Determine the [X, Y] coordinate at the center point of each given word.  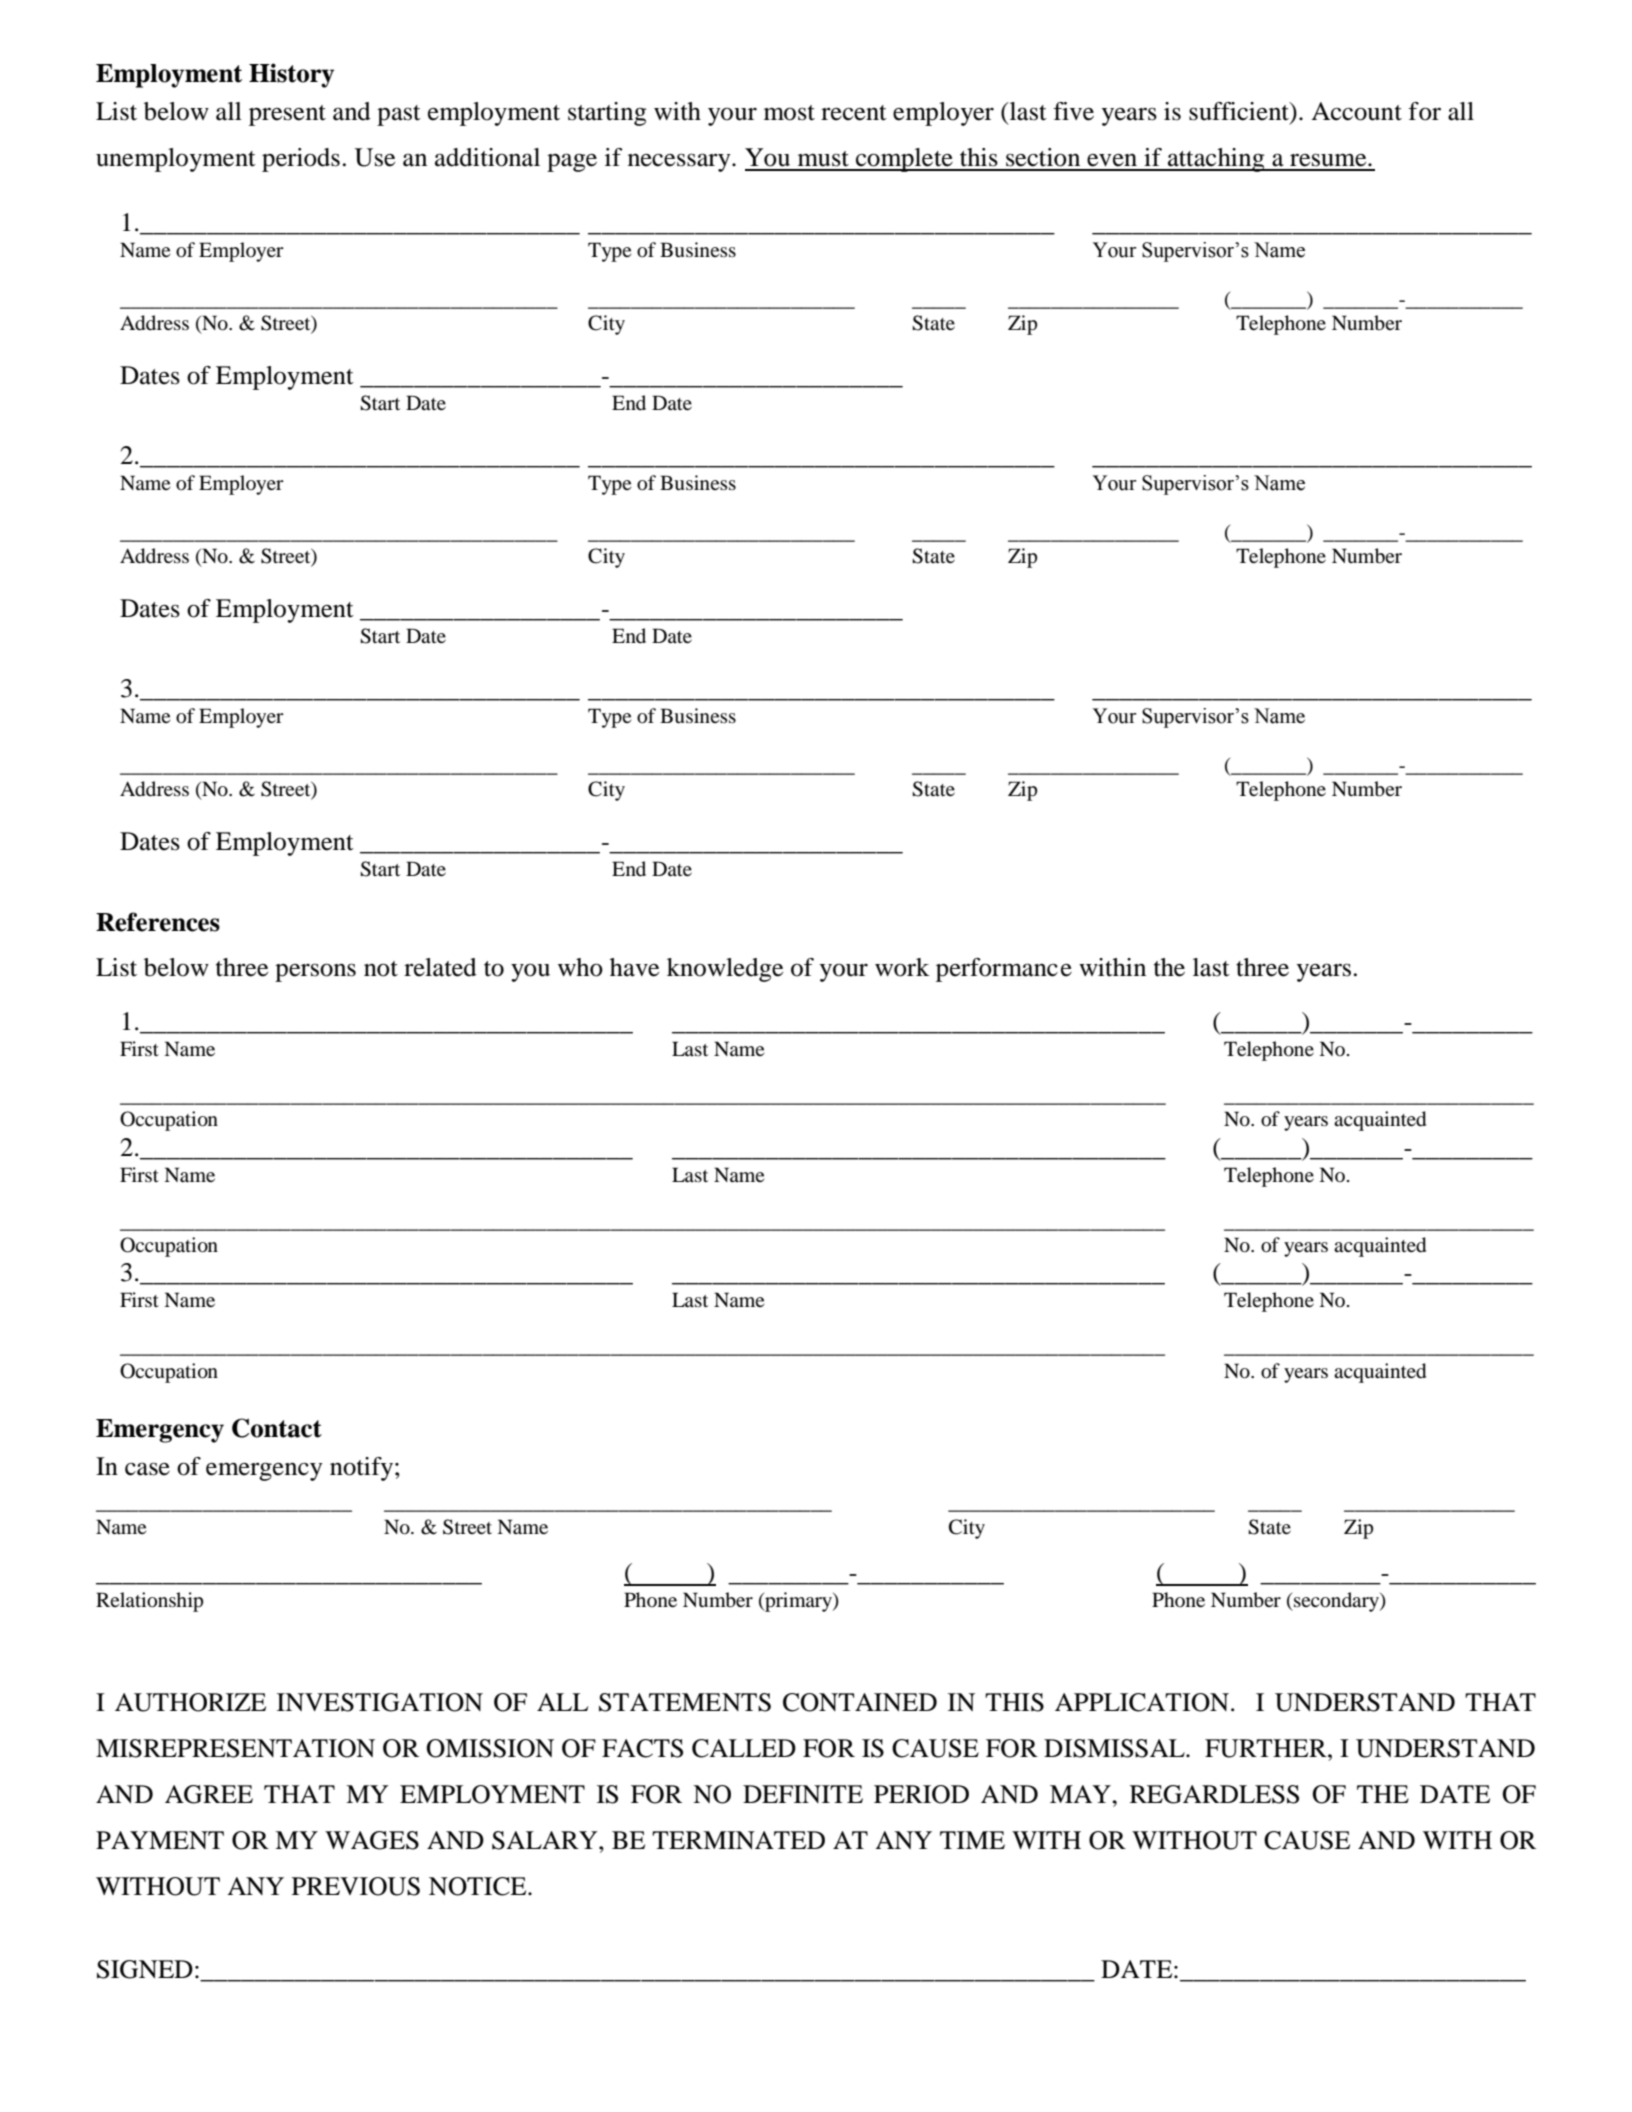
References [158, 922]
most [789, 113]
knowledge [725, 970]
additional [487, 157]
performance [1004, 970]
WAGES [372, 1840]
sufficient [1240, 111]
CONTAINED [860, 1702]
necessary [680, 162]
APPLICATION [1142, 1702]
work [902, 967]
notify [363, 1469]
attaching [1216, 160]
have [634, 967]
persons [315, 972]
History [291, 75]
